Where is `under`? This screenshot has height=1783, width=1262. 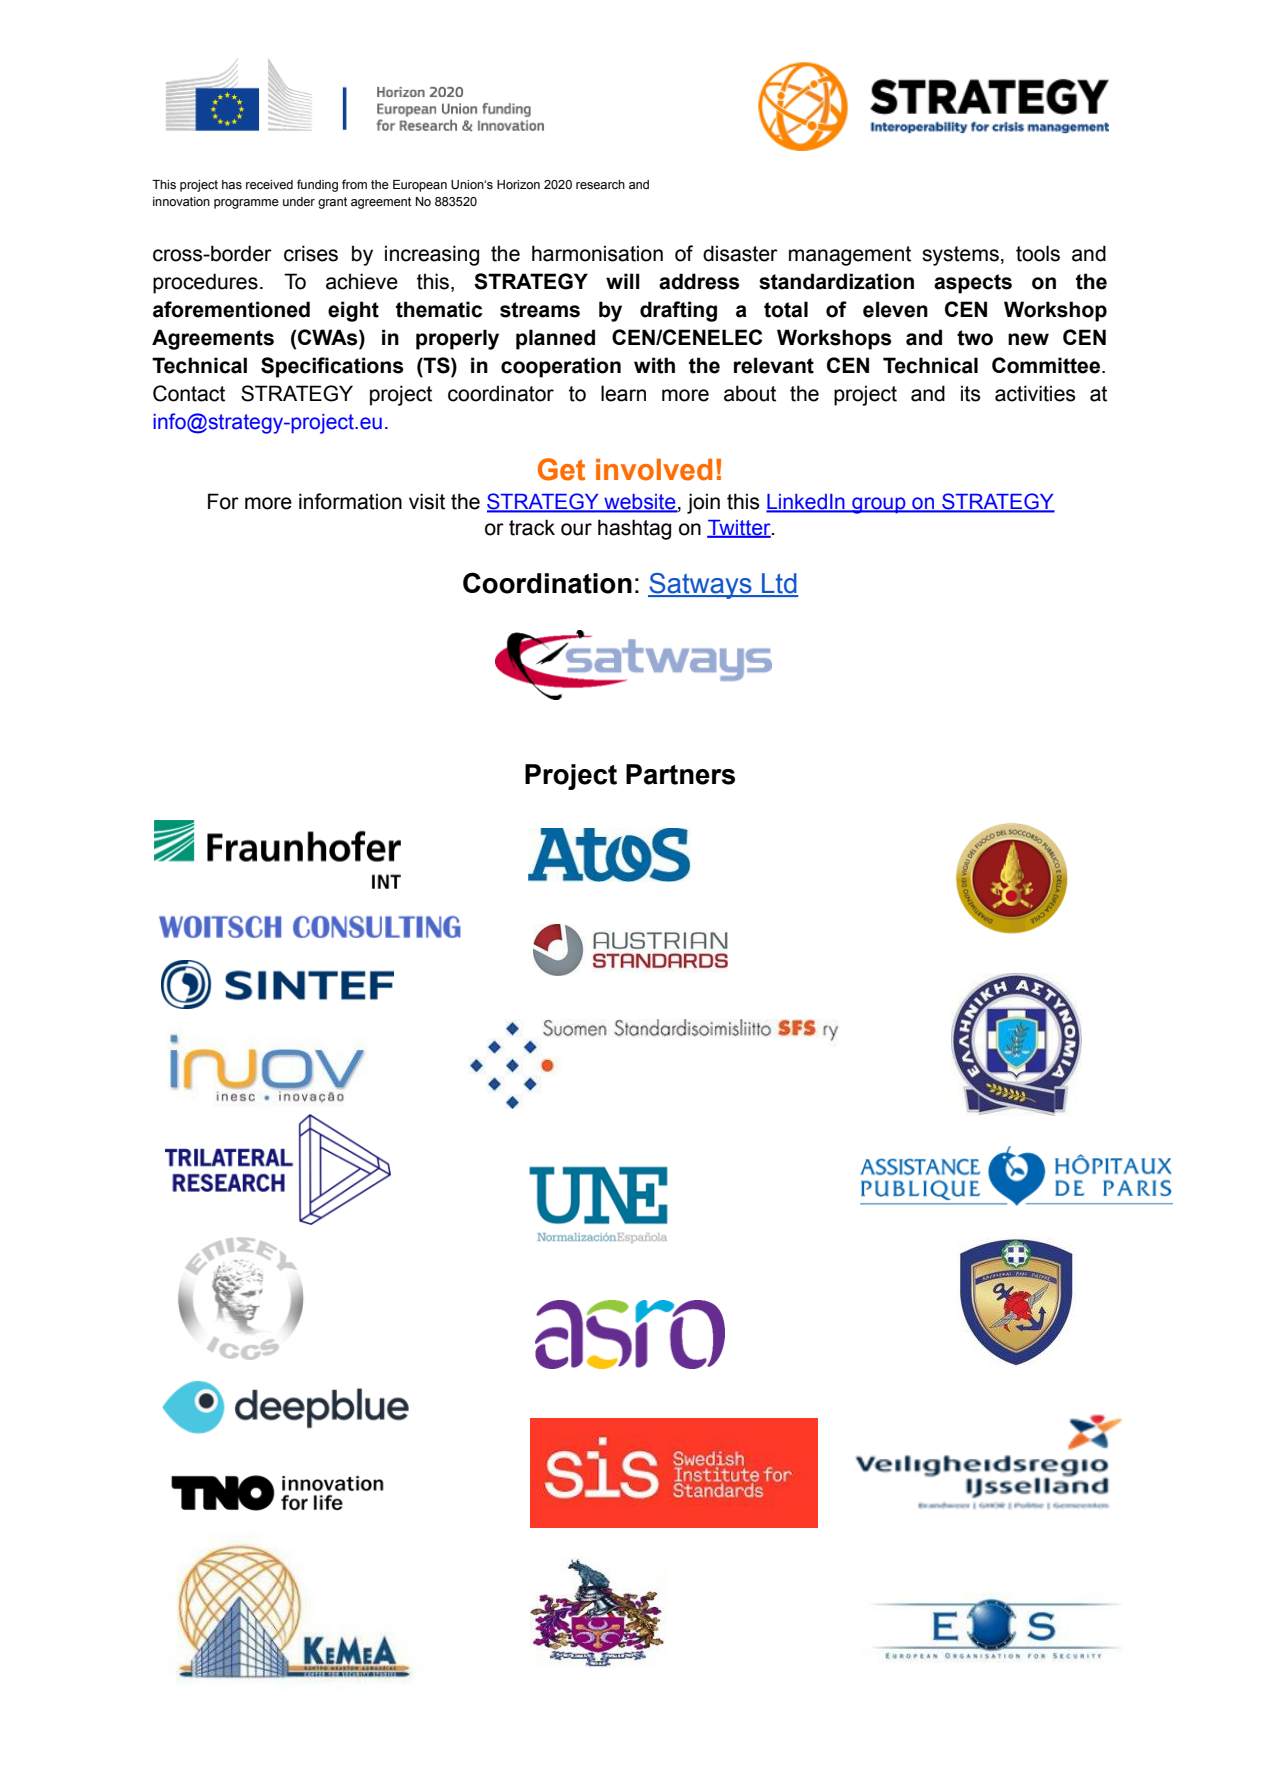 under is located at coordinates (299, 201).
